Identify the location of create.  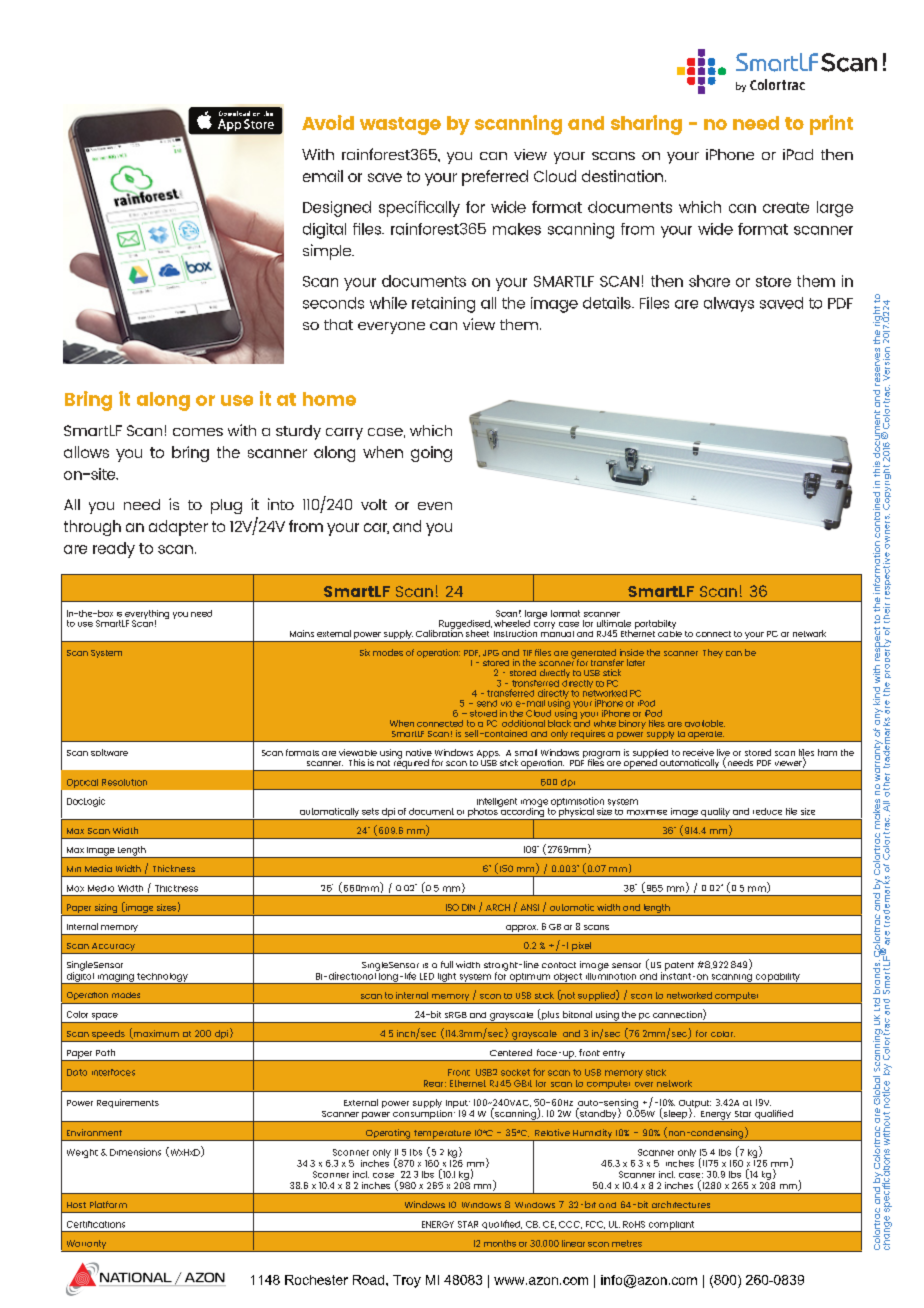
(786, 207).
